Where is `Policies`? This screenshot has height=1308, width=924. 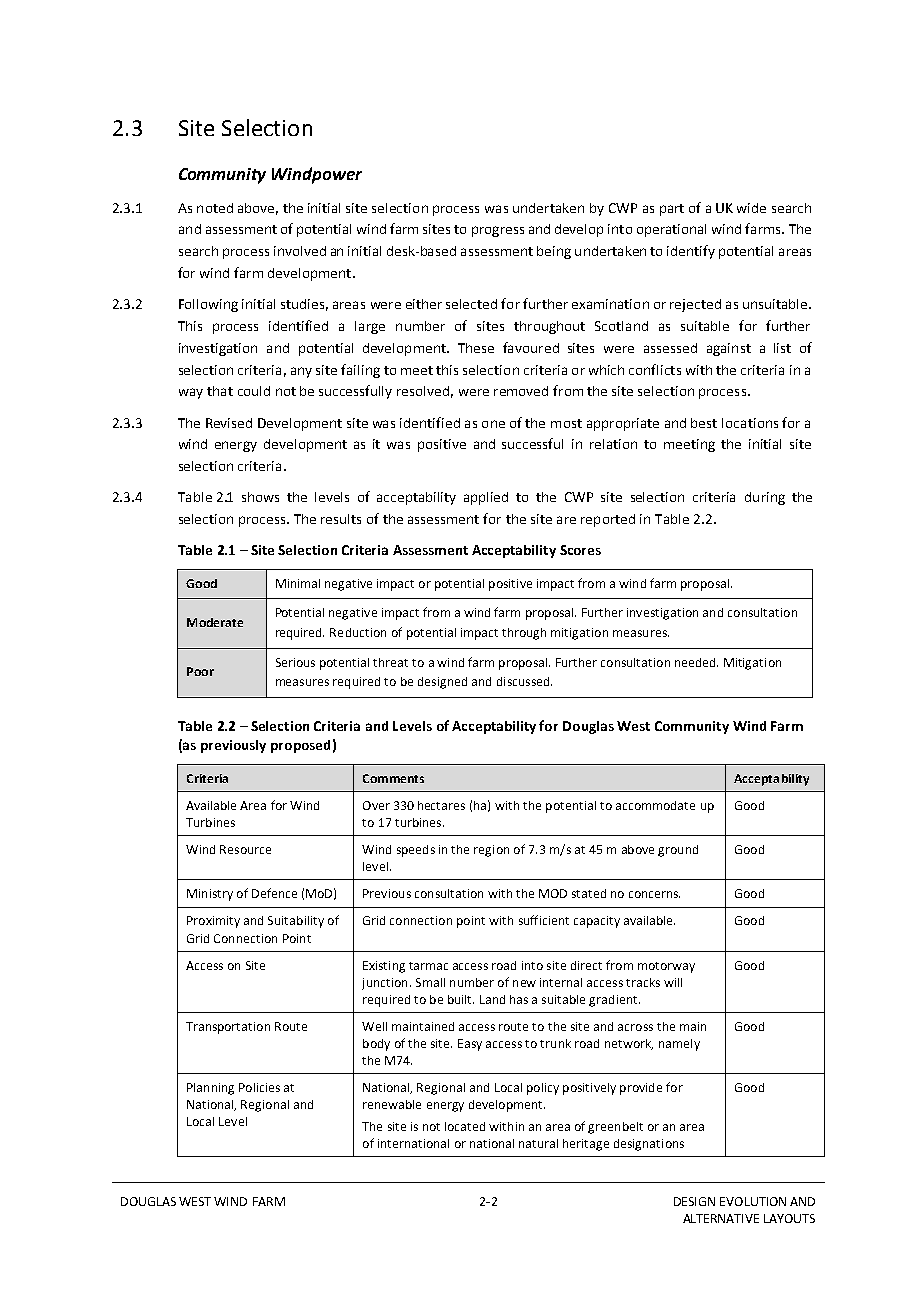 Policies is located at coordinates (259, 1087).
